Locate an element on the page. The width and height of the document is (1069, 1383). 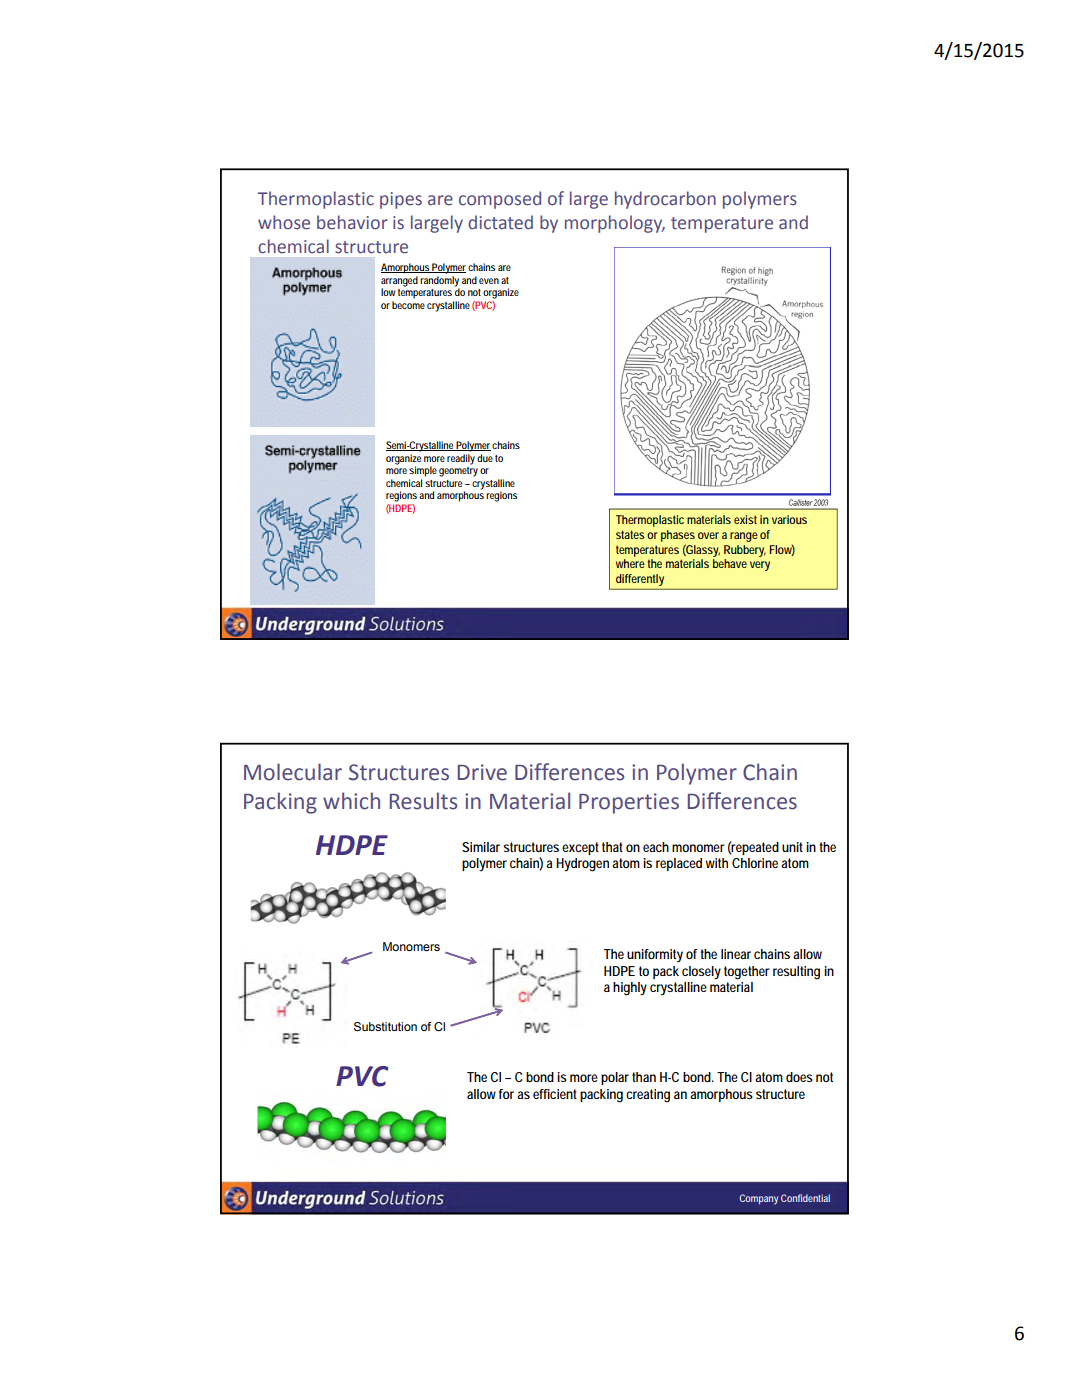
Molecular is located at coordinates (293, 772).
